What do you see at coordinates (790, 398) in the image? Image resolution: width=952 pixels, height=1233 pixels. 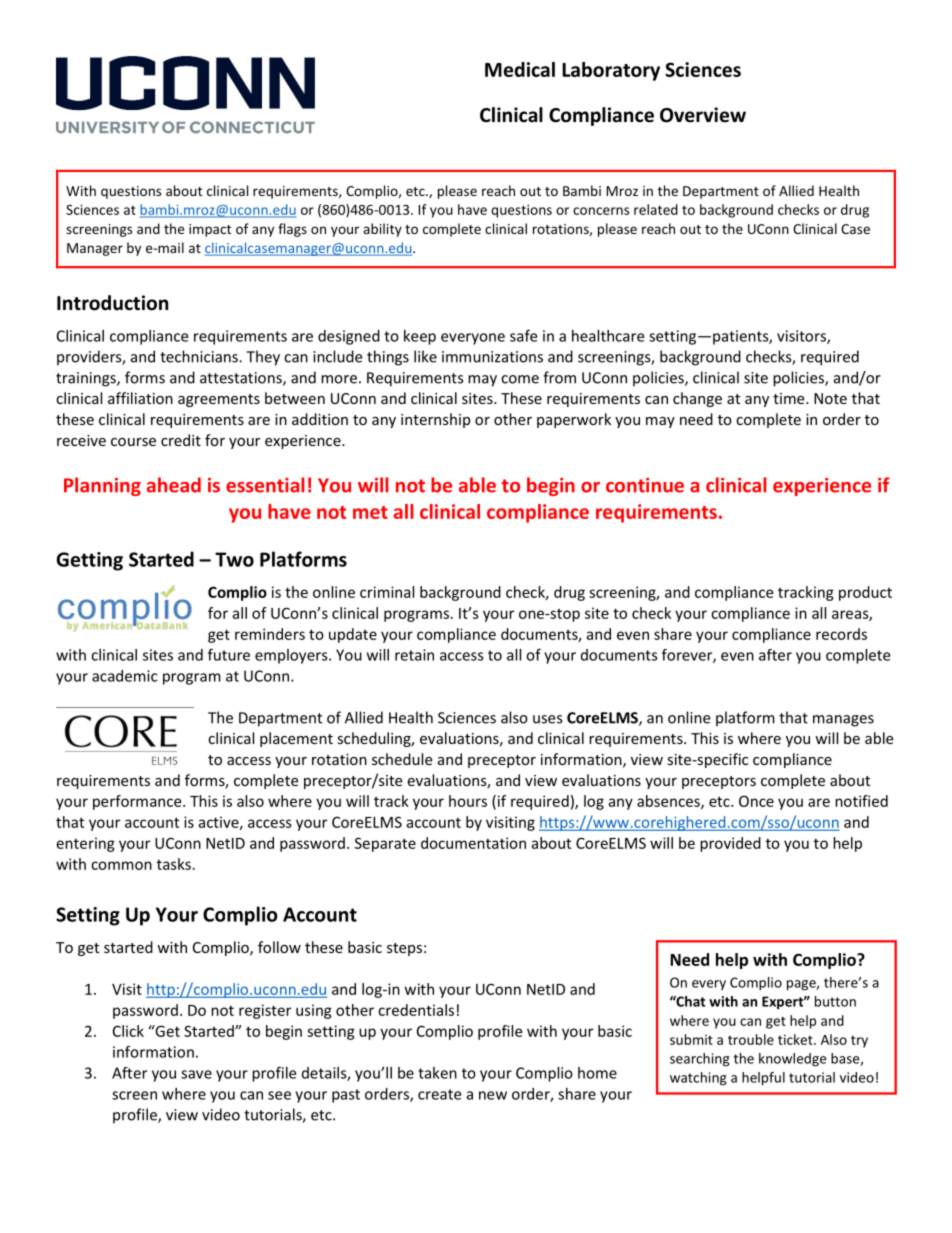 I see `time` at bounding box center [790, 398].
